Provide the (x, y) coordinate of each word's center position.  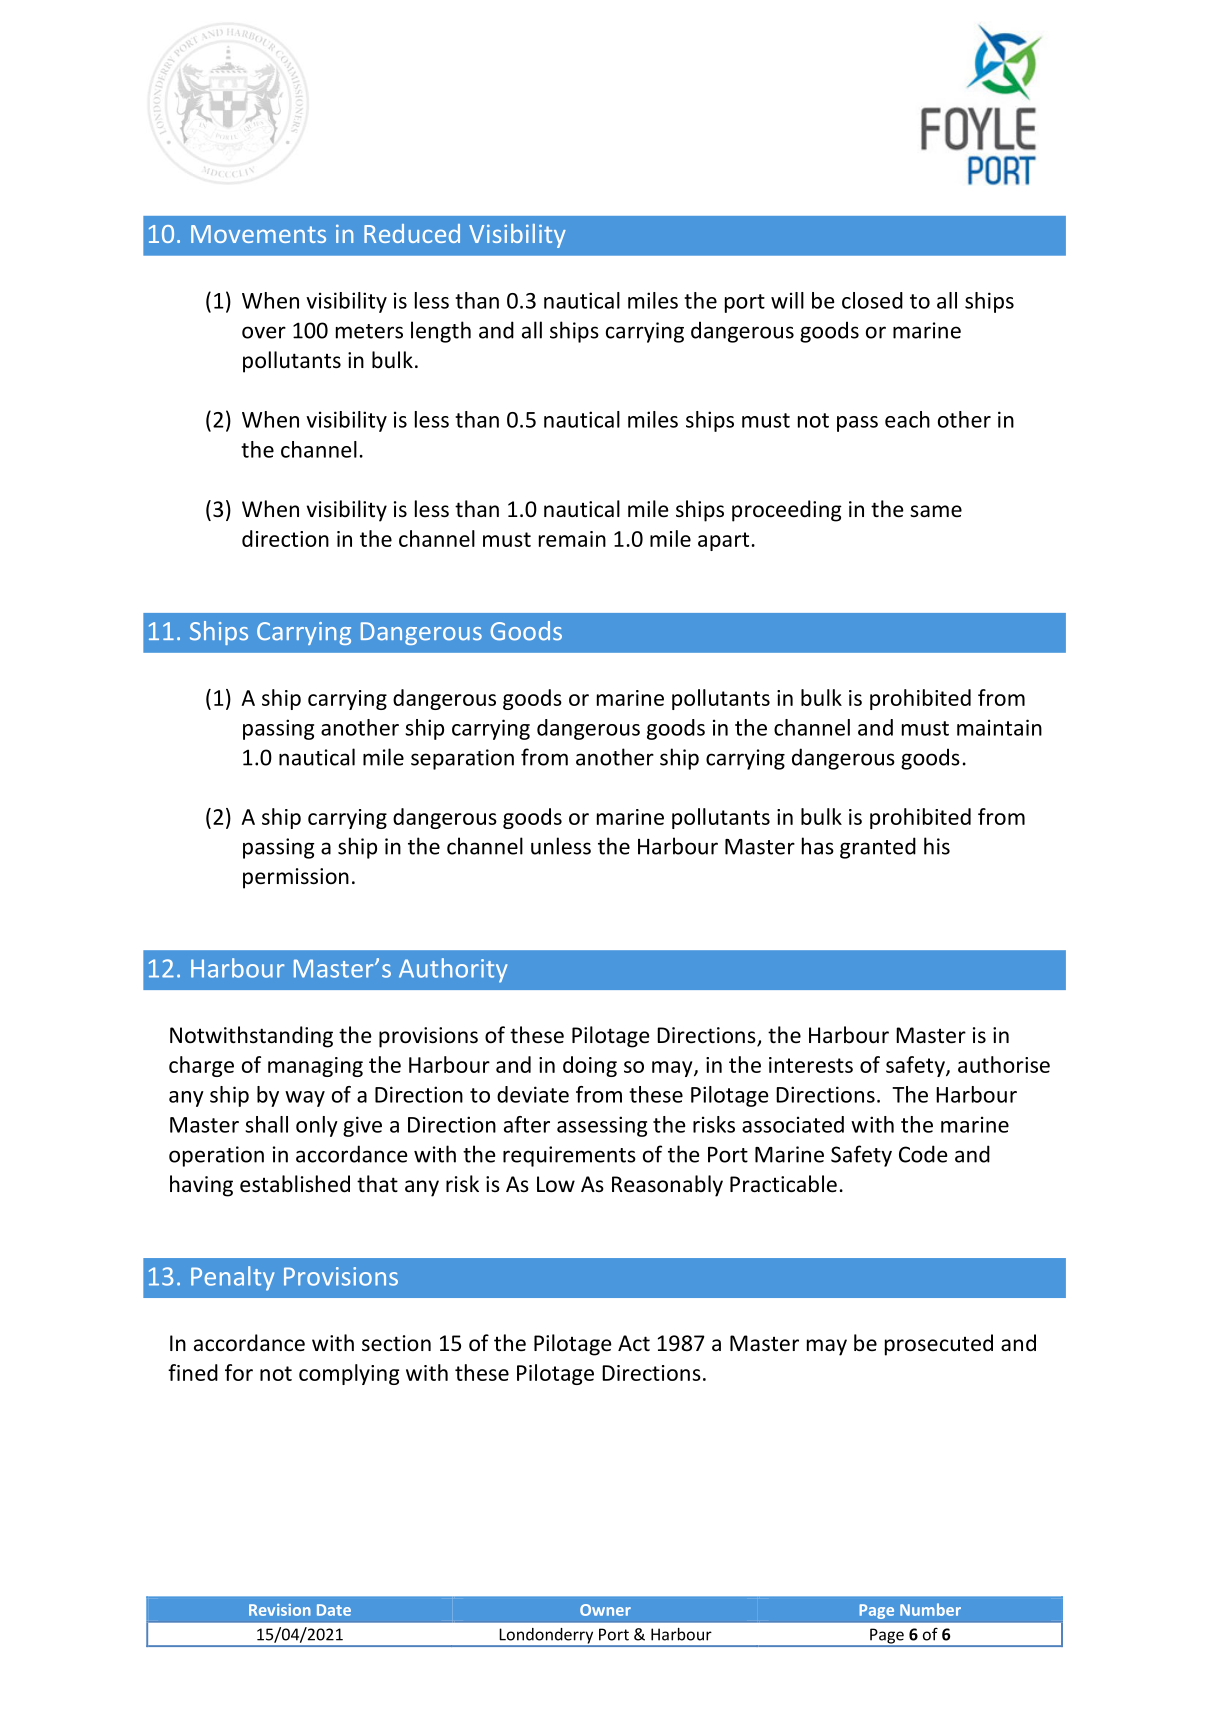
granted (878, 848)
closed (872, 300)
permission (296, 878)
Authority (453, 970)
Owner (605, 1610)
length (441, 332)
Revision (280, 1610)
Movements (258, 234)
